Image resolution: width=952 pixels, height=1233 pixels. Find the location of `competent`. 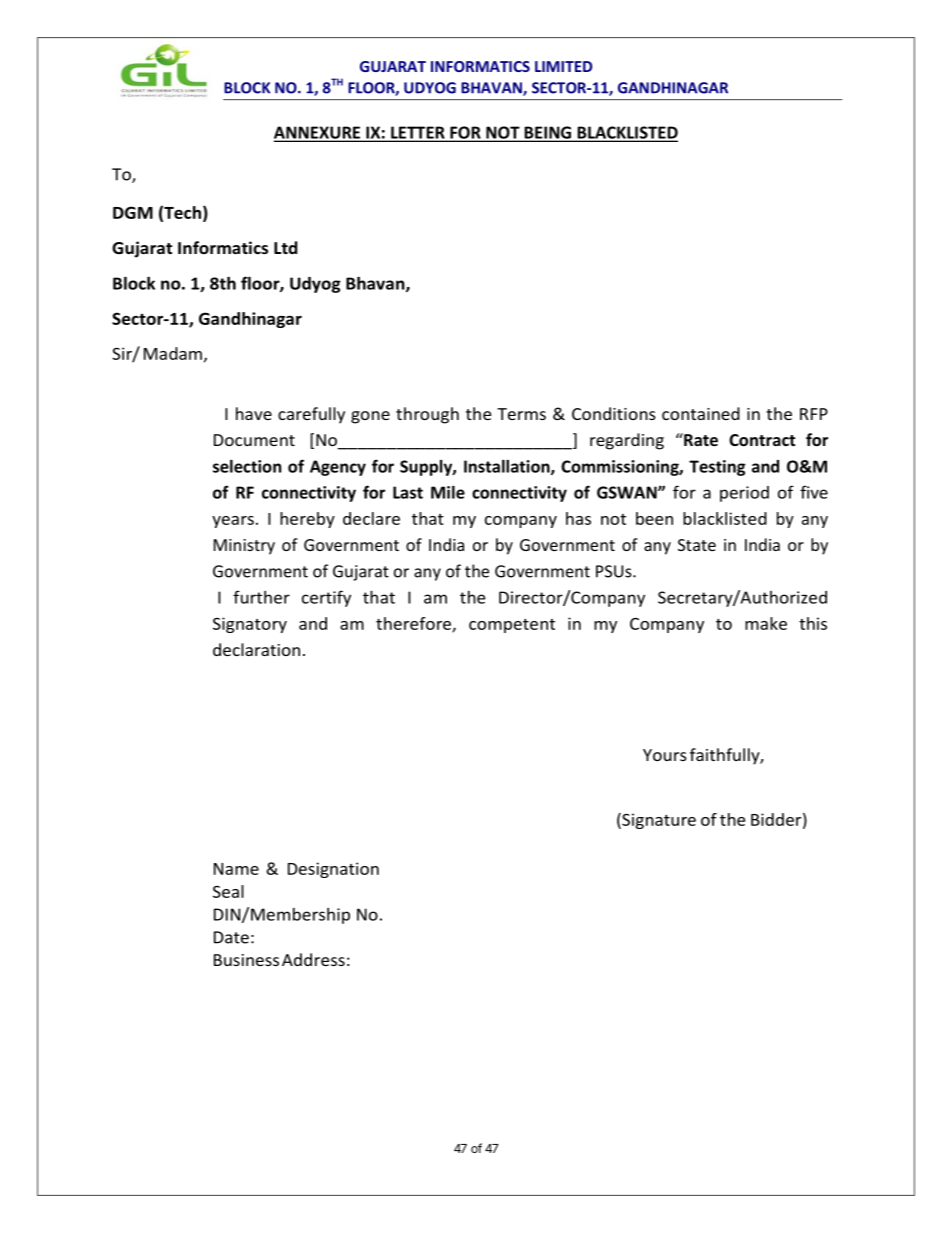

competent is located at coordinates (512, 626).
